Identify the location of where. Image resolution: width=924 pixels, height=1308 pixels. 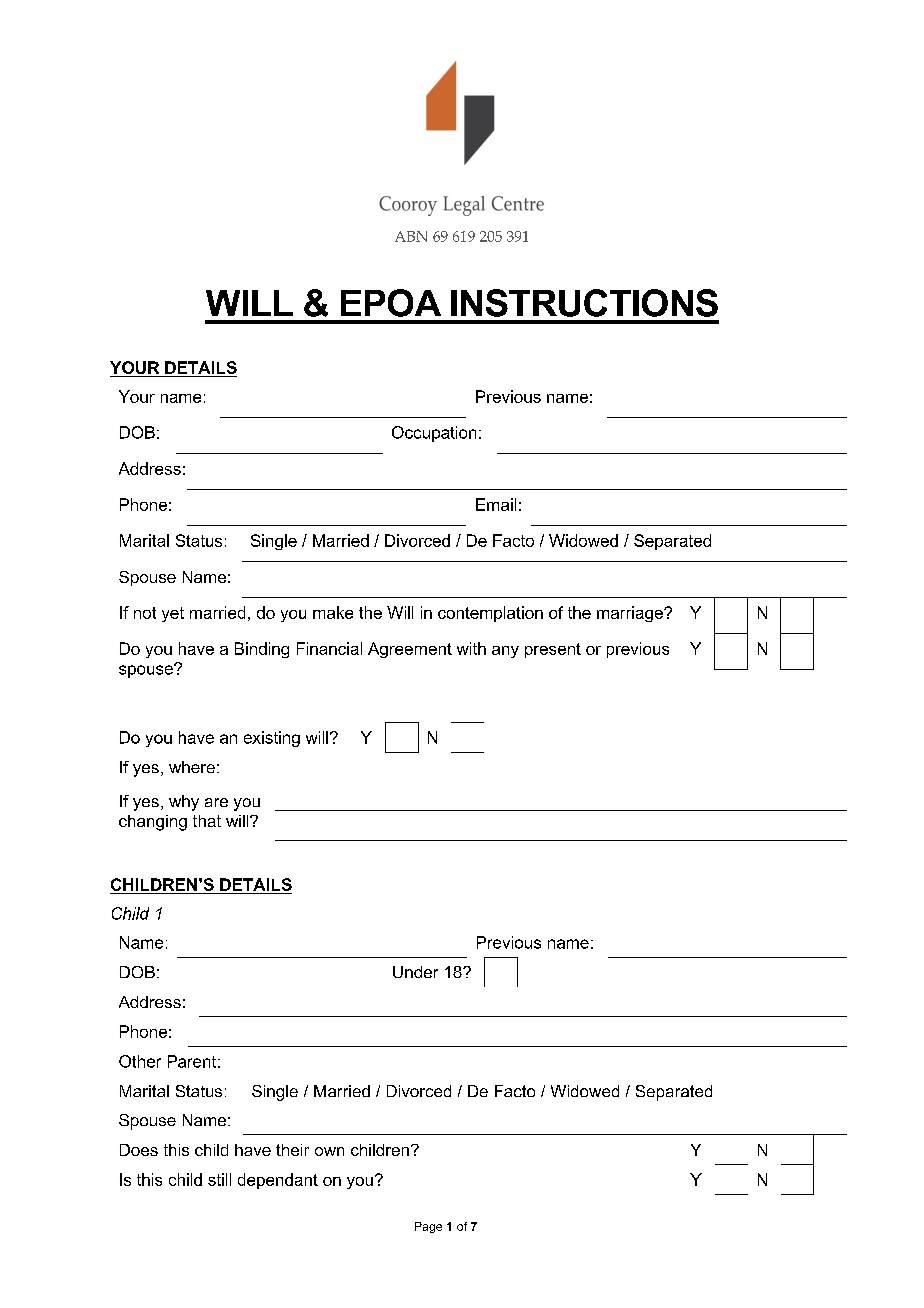
(192, 767).
